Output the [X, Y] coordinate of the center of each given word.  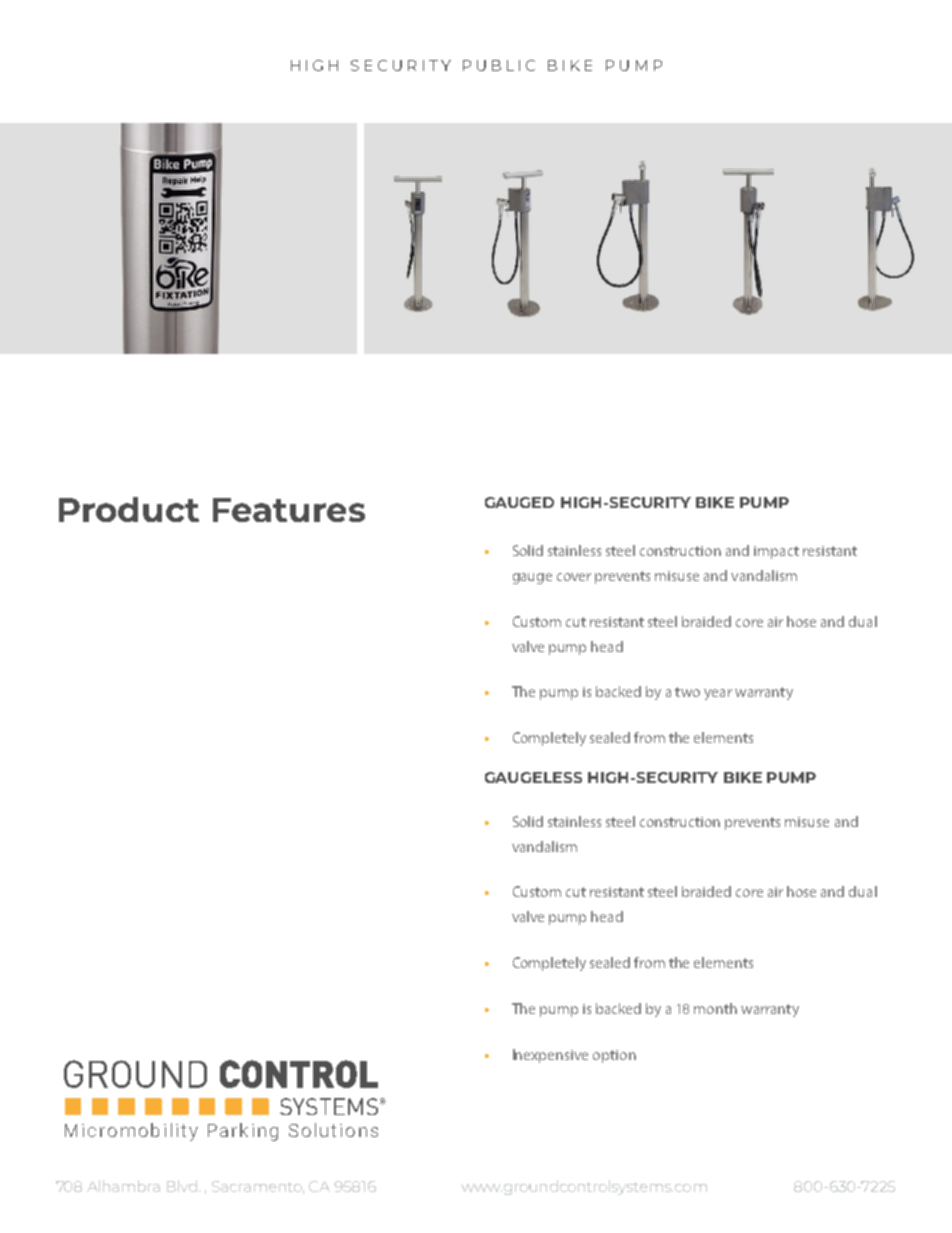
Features [289, 510]
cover [574, 577]
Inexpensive [550, 1056]
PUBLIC [499, 65]
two [687, 692]
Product [129, 509]
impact [776, 552]
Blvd [183, 1186]
